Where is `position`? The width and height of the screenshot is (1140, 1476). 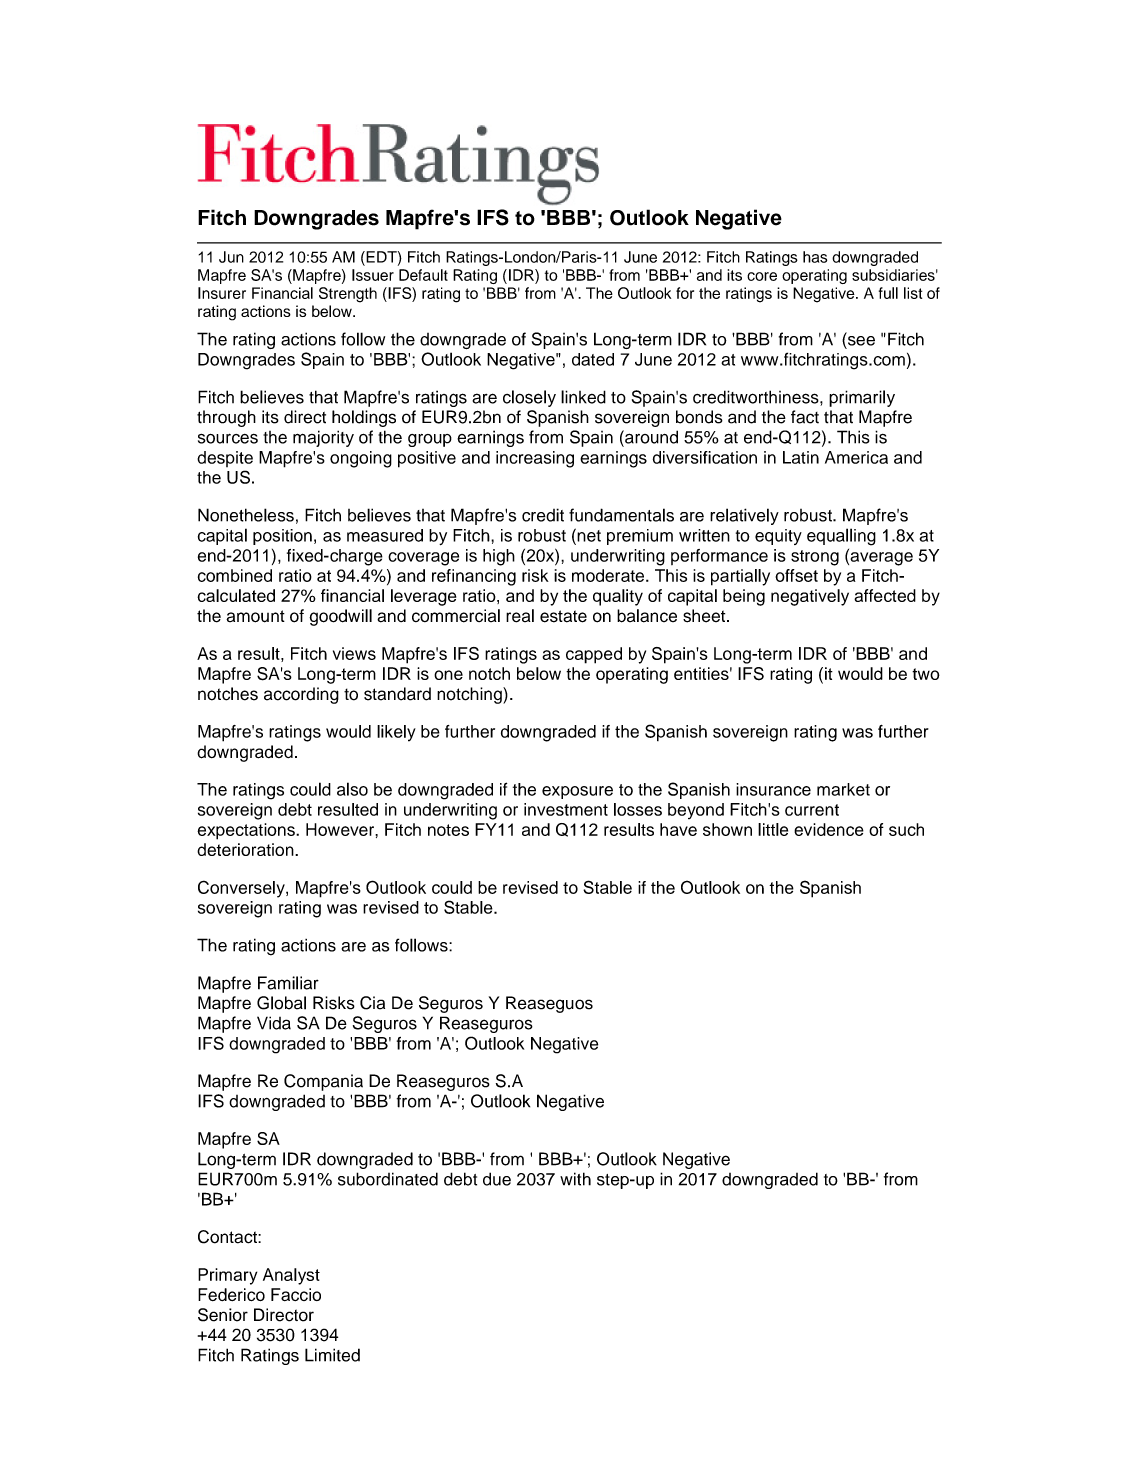
position is located at coordinates (282, 537).
